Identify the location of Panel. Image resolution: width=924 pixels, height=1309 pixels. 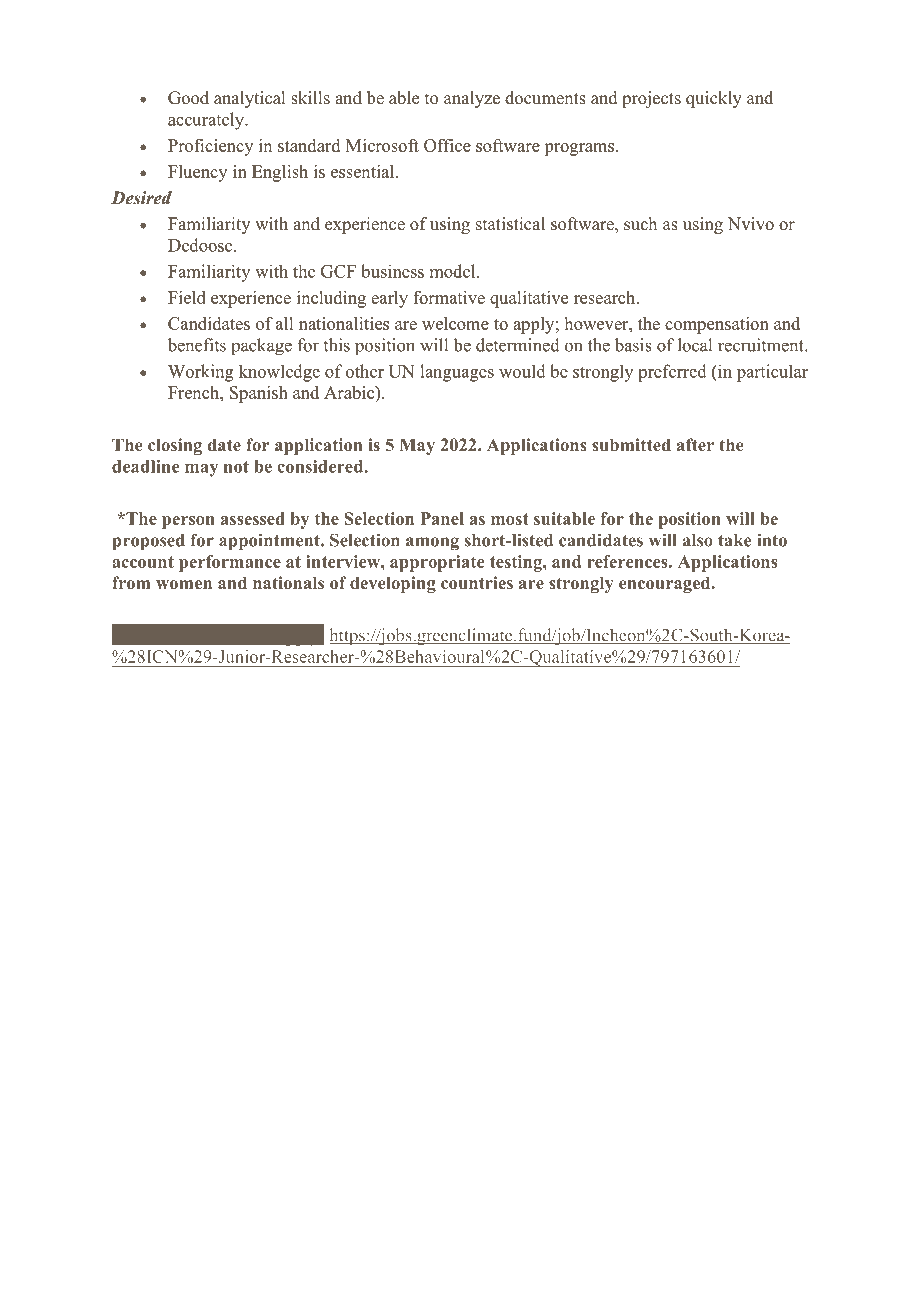
(442, 518).
